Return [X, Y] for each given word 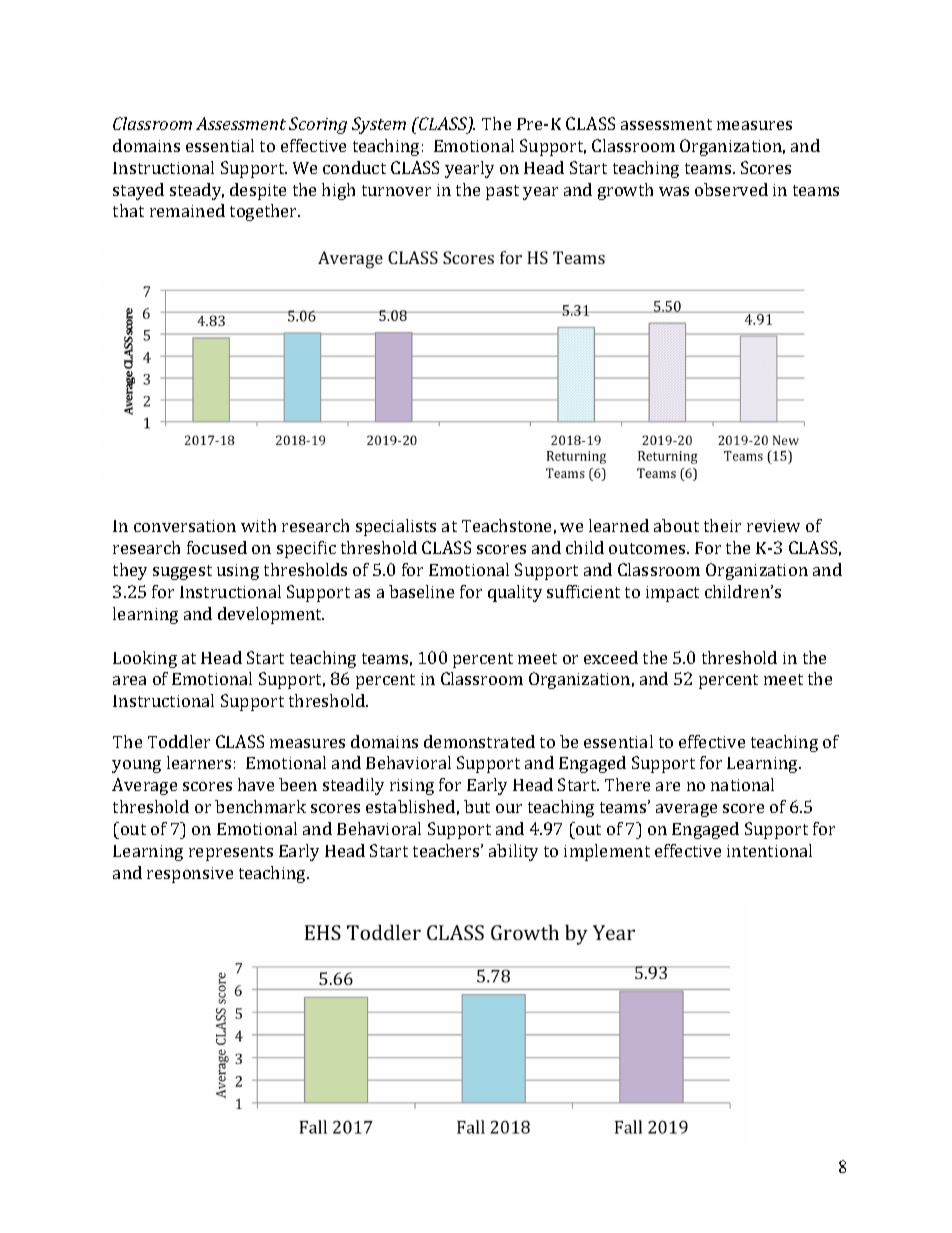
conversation [185, 526]
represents [231, 853]
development [271, 615]
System [379, 125]
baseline [421, 591]
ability [513, 852]
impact [672, 594]
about [676, 525]
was [674, 191]
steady [197, 191]
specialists [396, 527]
